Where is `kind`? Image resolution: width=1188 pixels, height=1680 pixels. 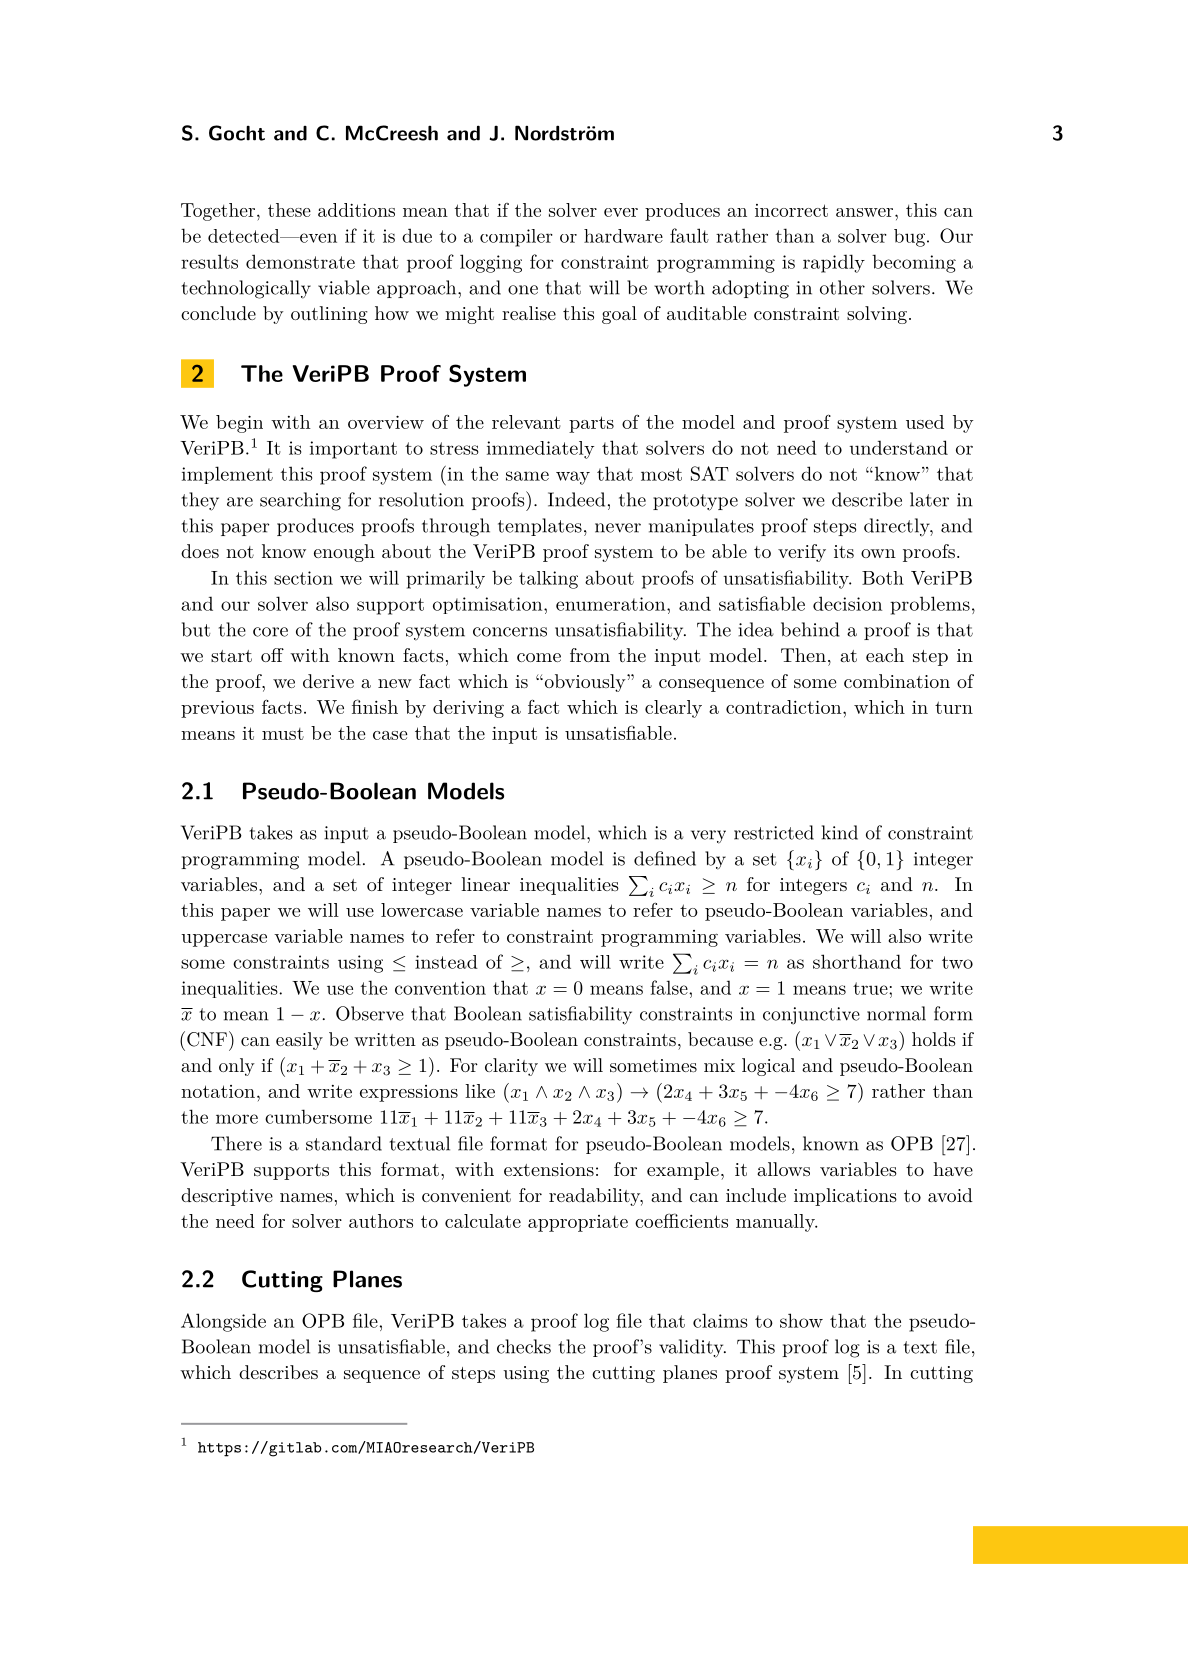
kind is located at coordinates (840, 832).
